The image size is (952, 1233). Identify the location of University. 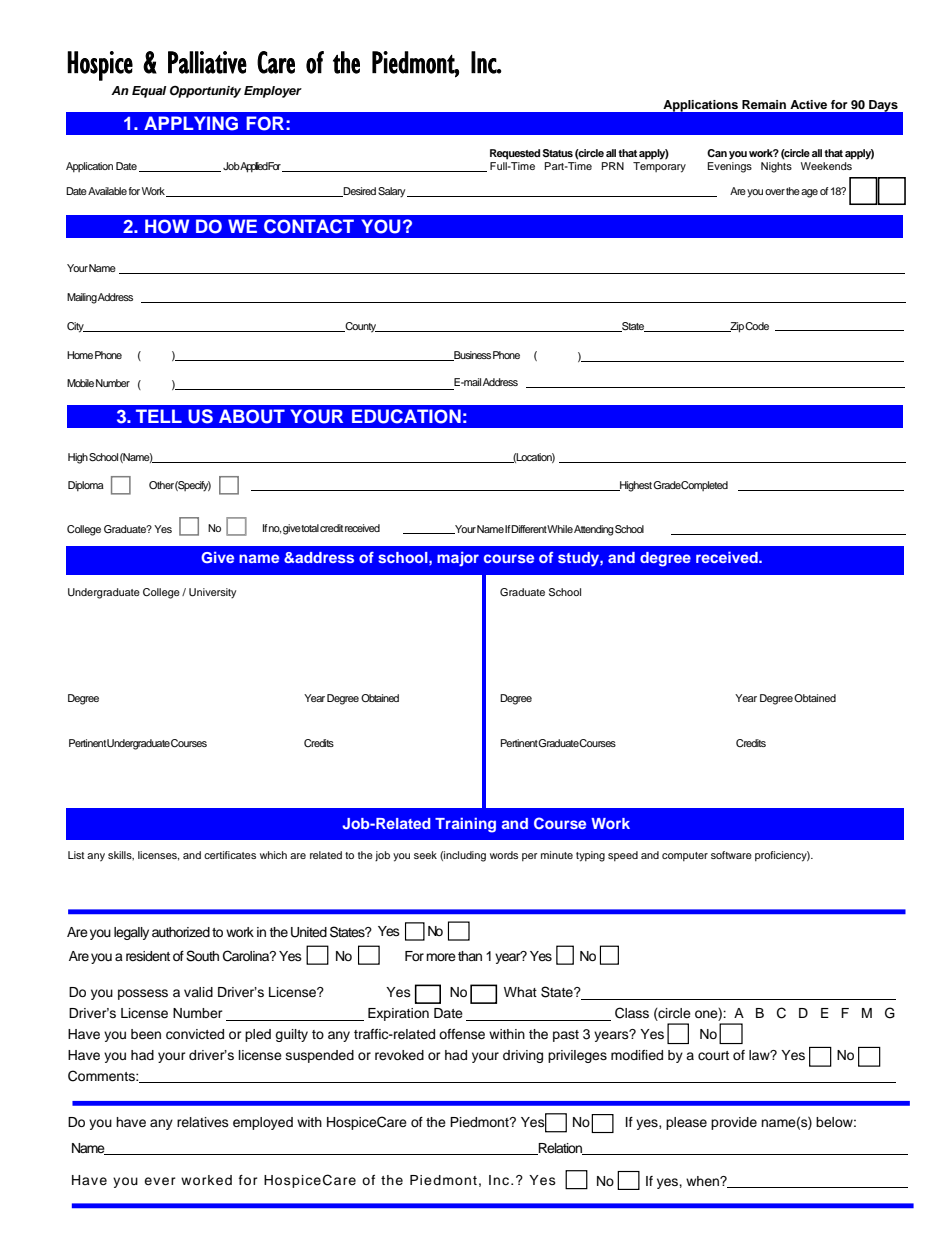
(212, 593).
